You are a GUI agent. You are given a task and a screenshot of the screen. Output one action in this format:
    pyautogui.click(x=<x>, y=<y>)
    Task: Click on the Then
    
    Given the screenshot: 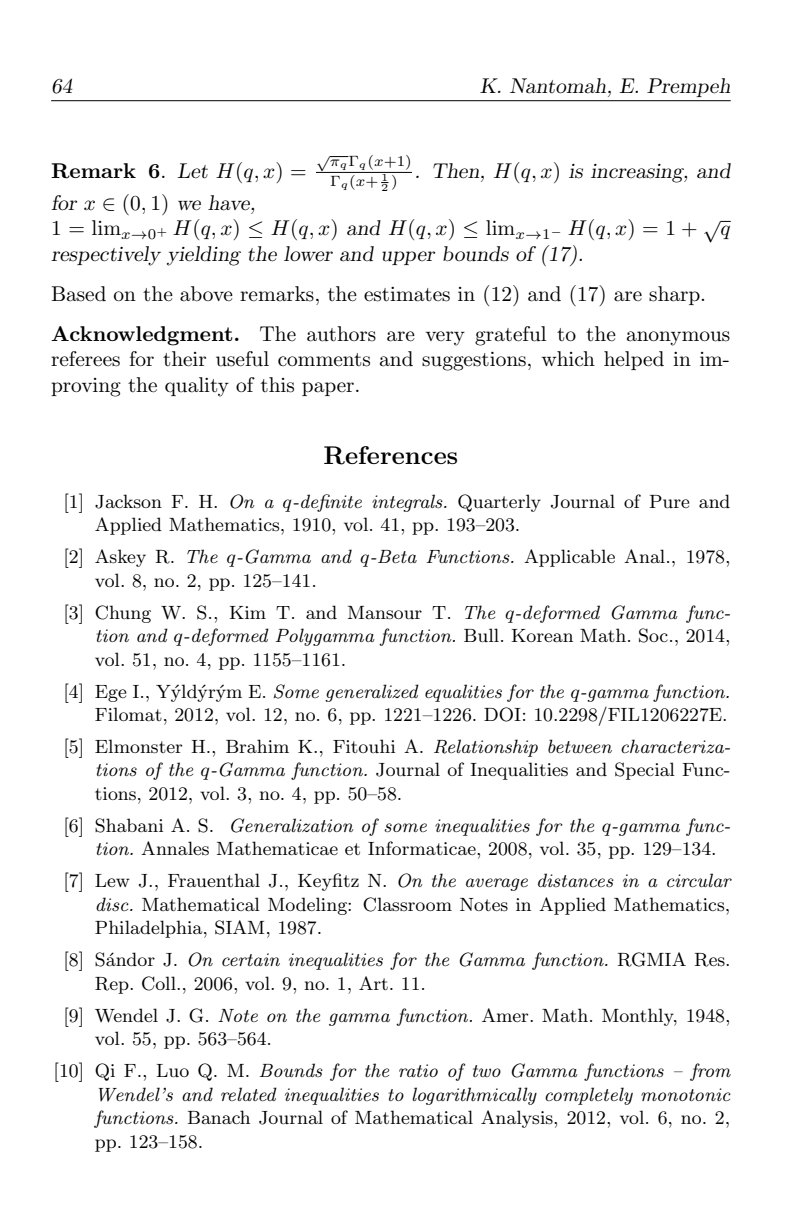 What is the action you would take?
    pyautogui.click(x=457, y=171)
